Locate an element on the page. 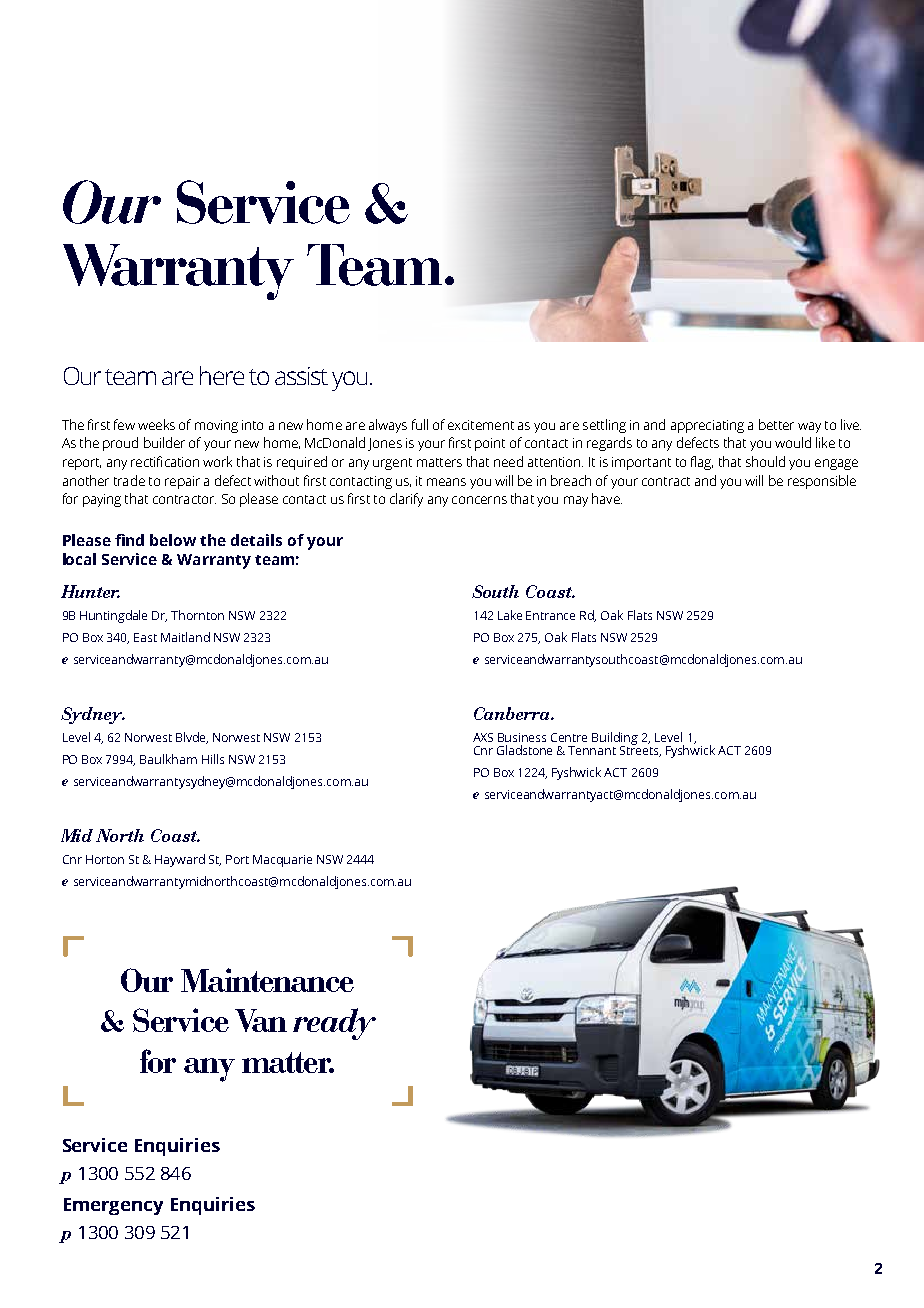 The image size is (924, 1308). excitement is located at coordinates (481, 425).
